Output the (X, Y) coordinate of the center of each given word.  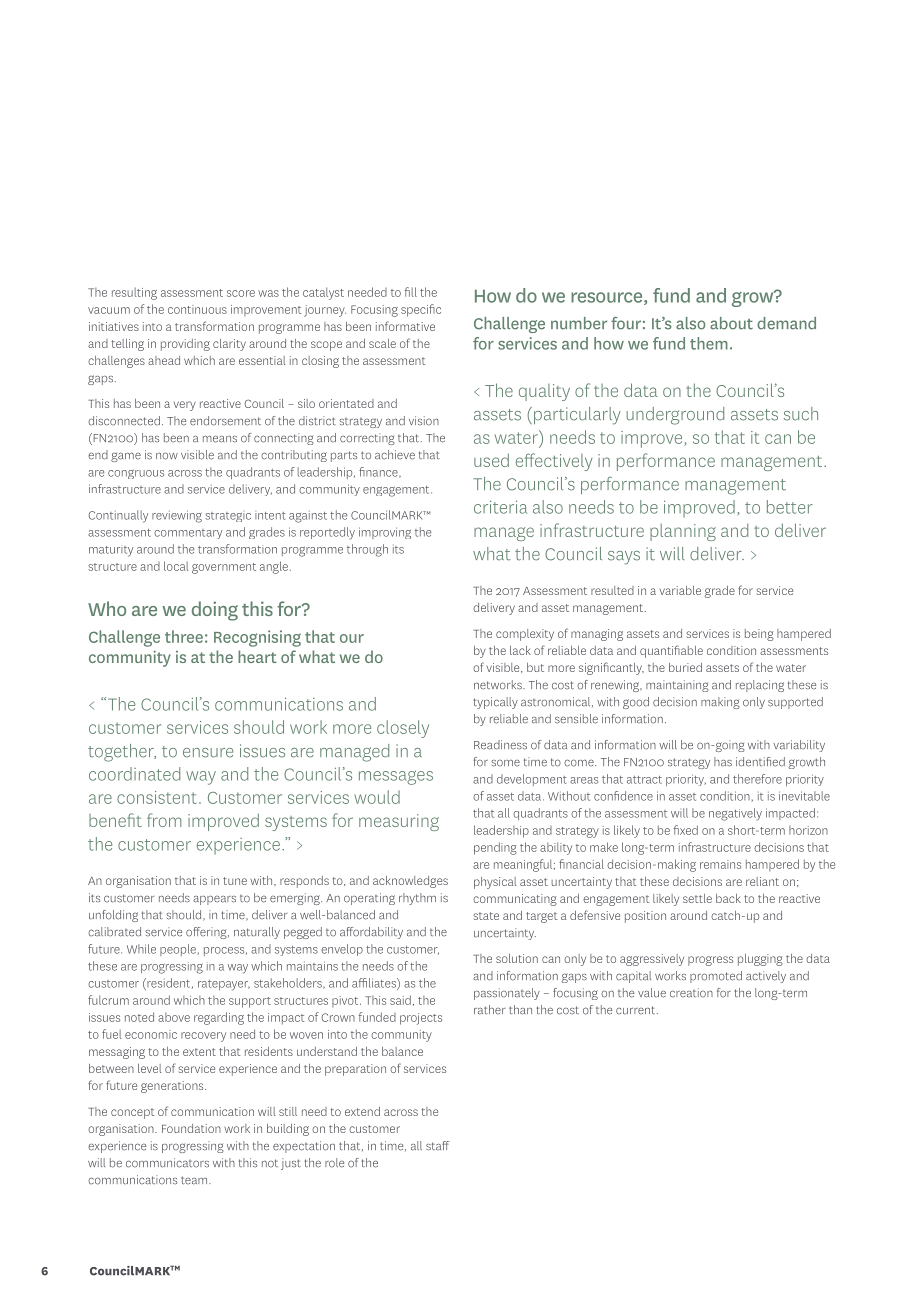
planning (683, 532)
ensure (208, 753)
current (635, 1010)
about (731, 323)
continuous (197, 309)
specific (421, 310)
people (178, 950)
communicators (167, 1163)
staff (437, 1146)
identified (760, 762)
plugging (760, 960)
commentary (188, 534)
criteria (500, 507)
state (486, 916)
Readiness (500, 745)
